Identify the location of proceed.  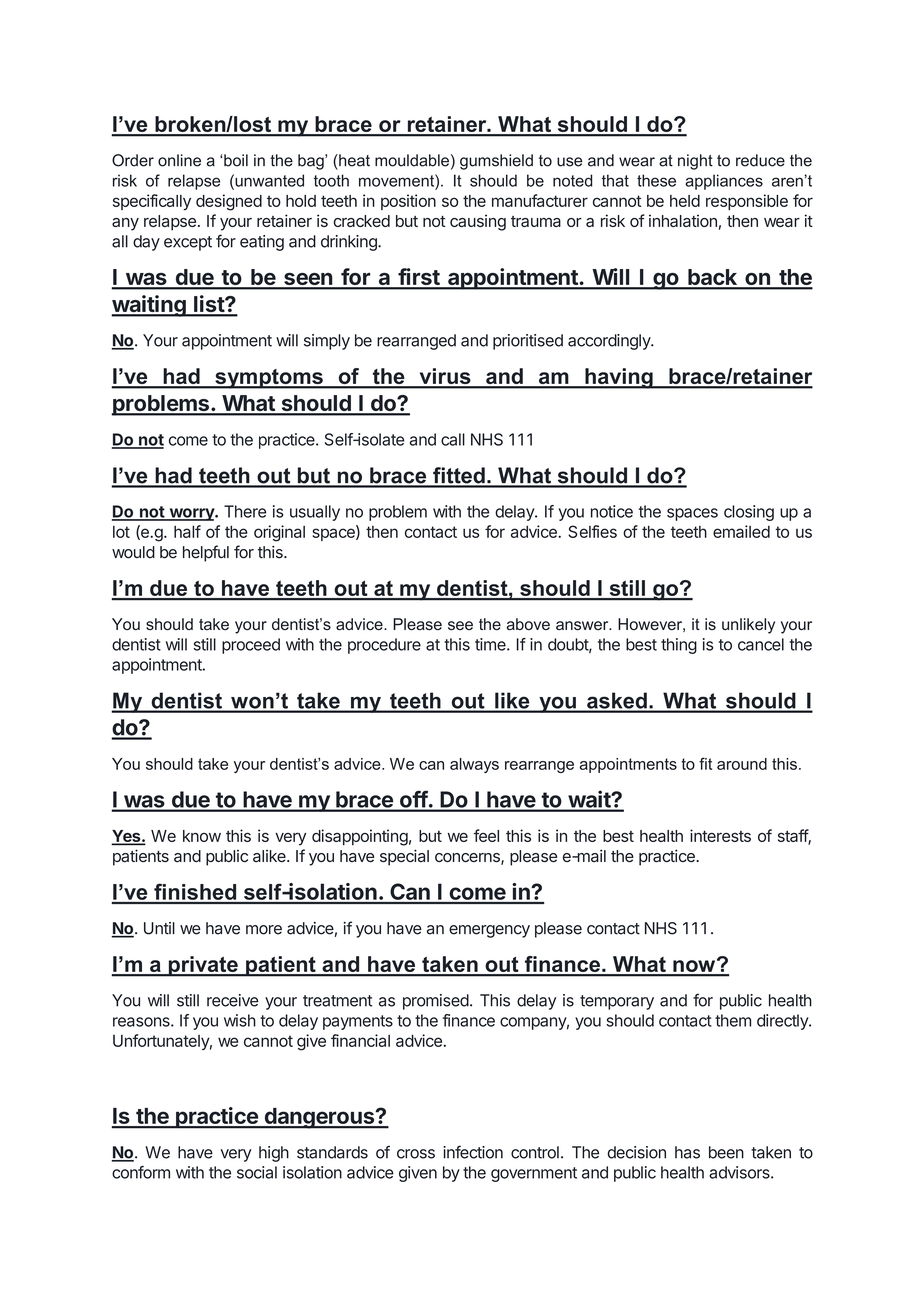
(251, 646).
